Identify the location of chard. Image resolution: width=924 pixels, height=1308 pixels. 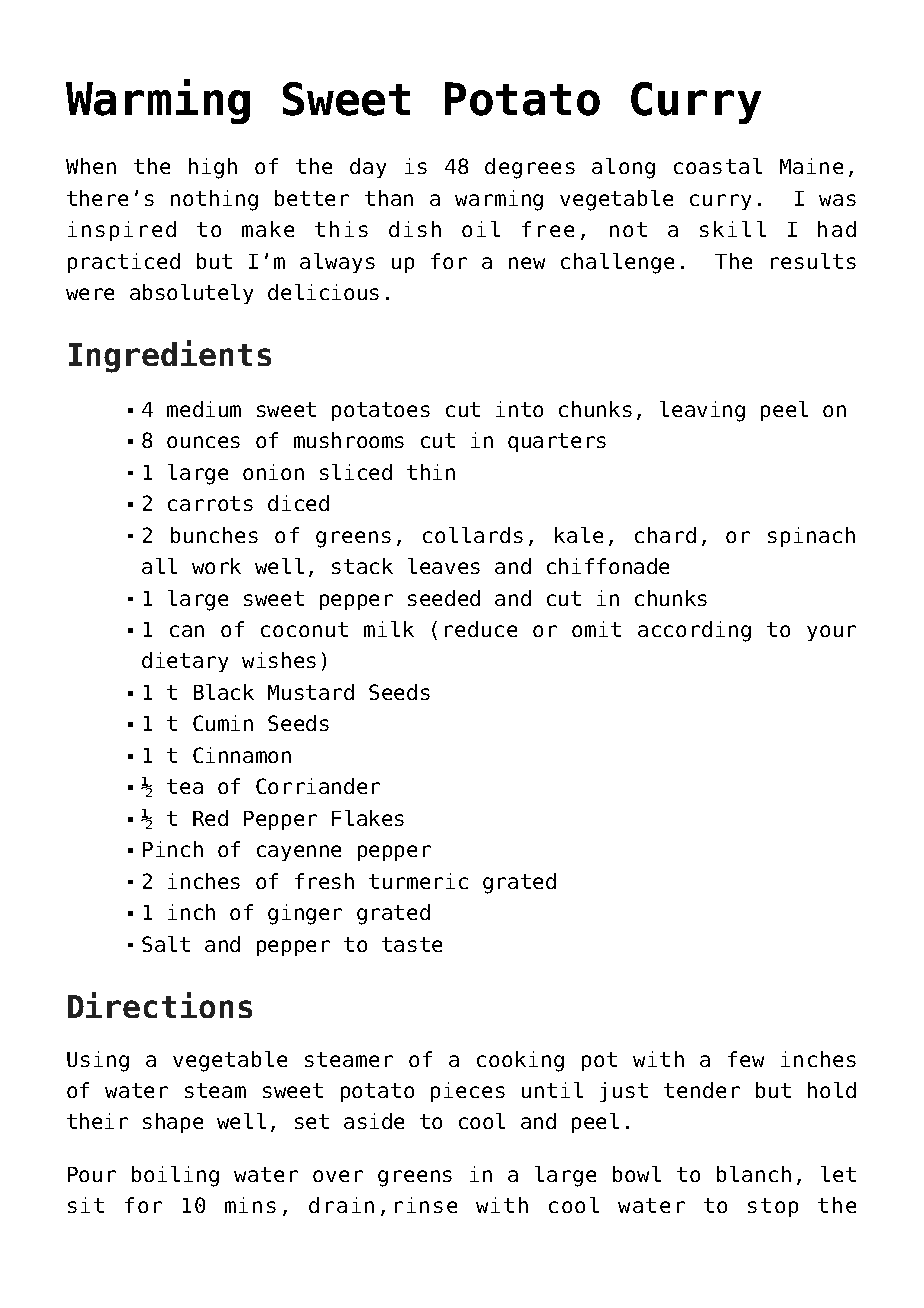
(665, 535).
